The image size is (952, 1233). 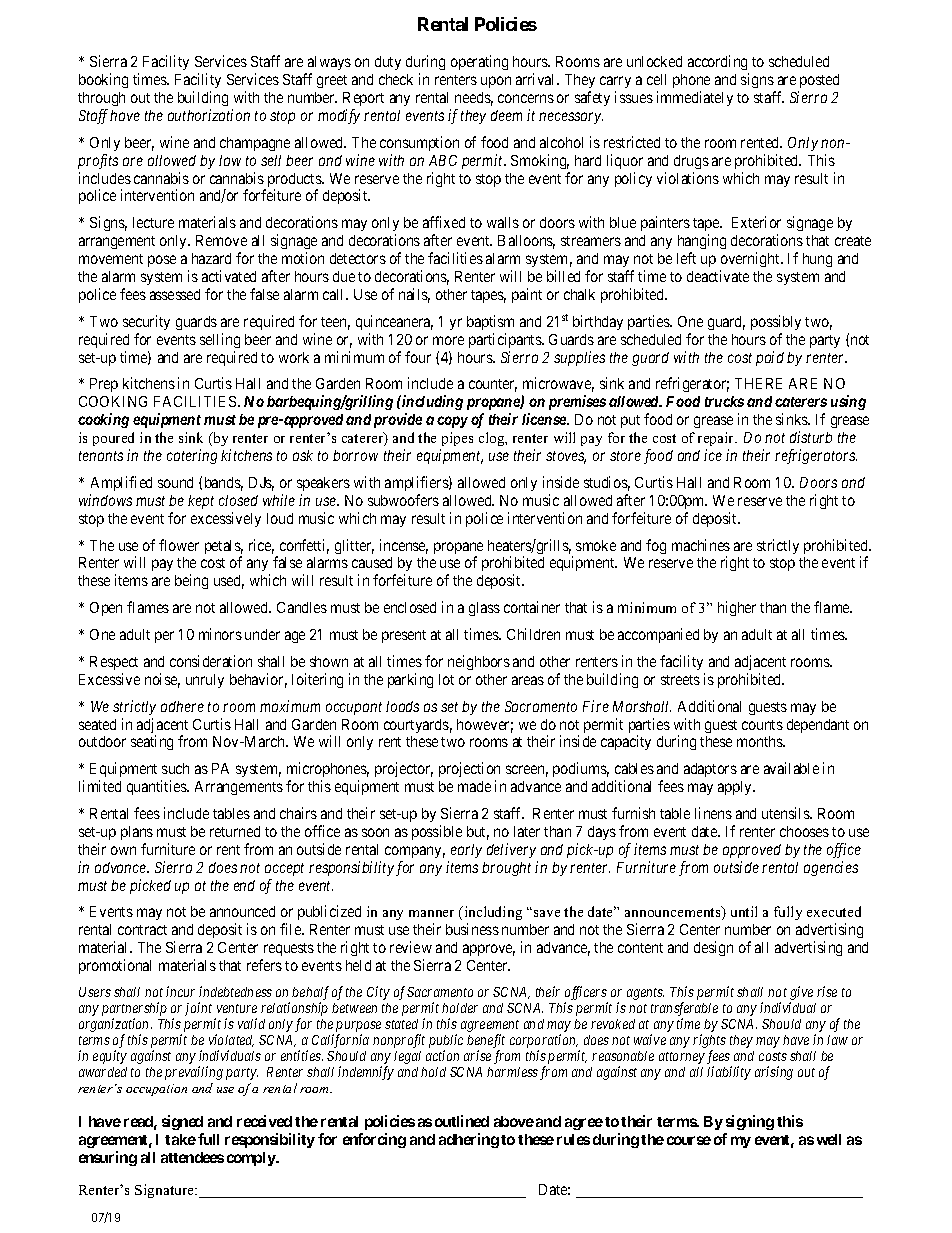 I want to click on authorization, so click(x=209, y=115).
